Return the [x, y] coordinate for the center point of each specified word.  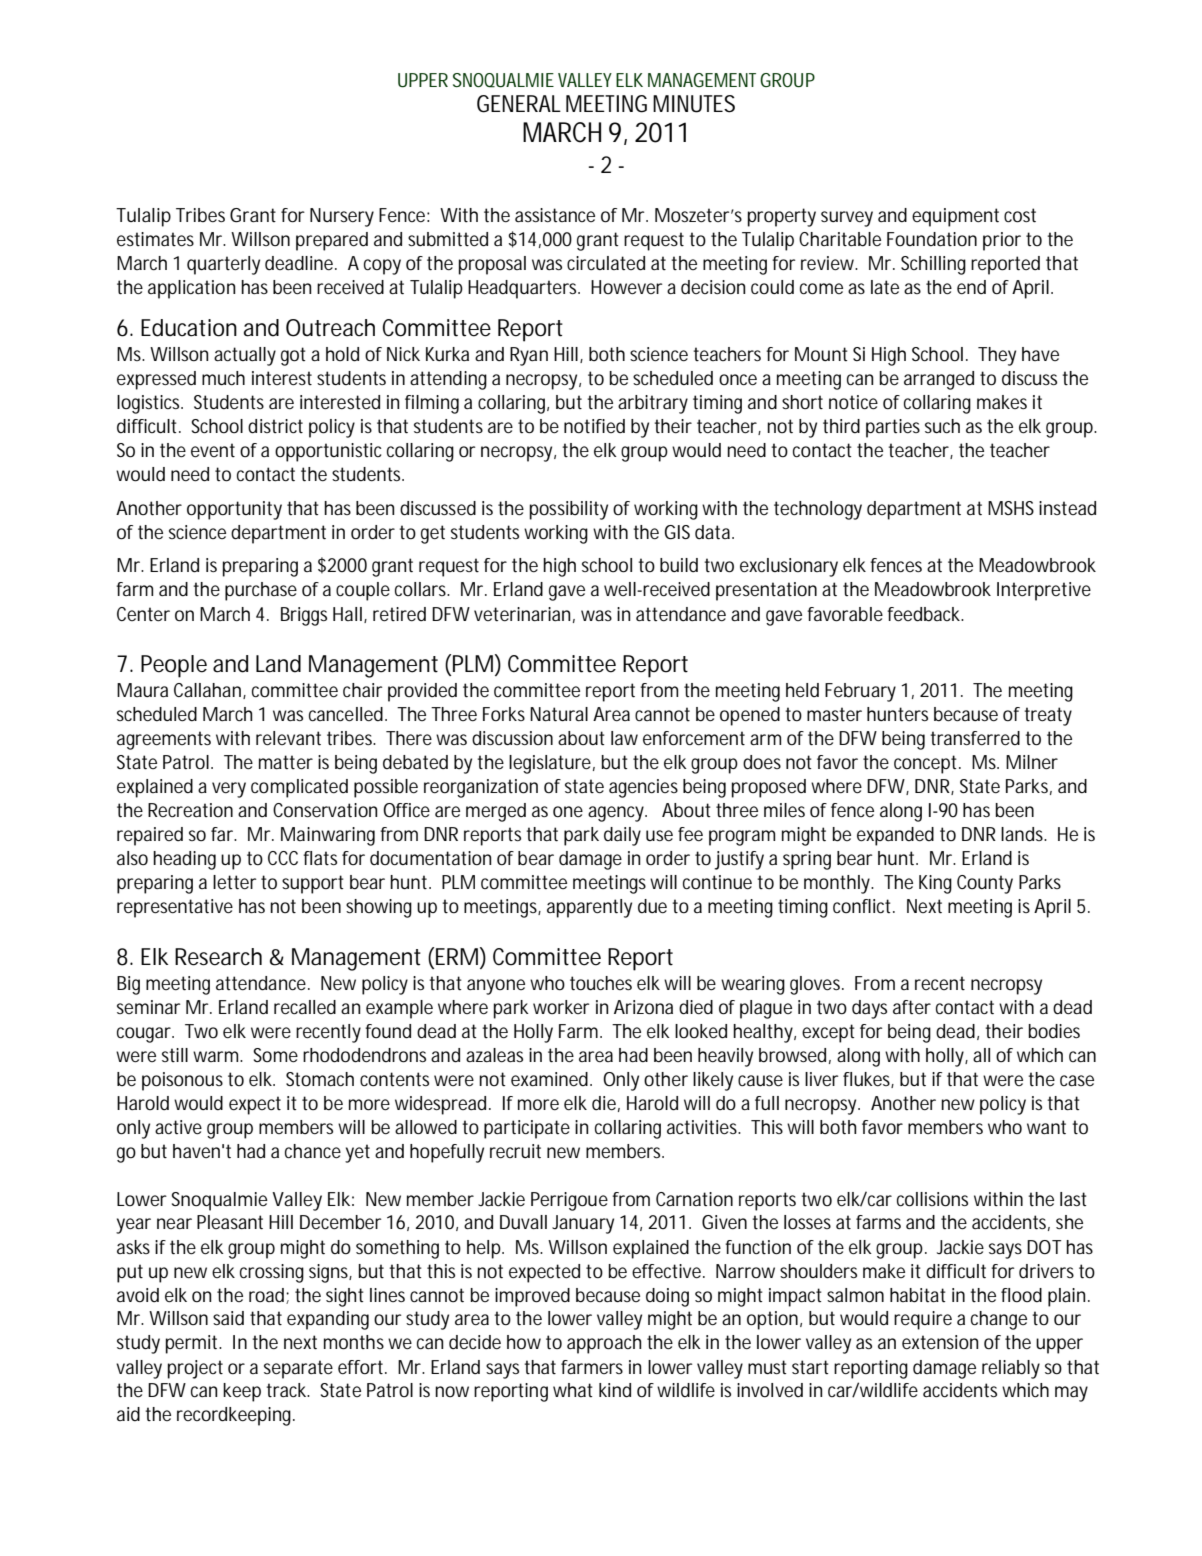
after [912, 1007]
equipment [955, 217]
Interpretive [1044, 591]
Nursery [342, 217]
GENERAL [519, 104]
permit [194, 1344]
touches [601, 983]
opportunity [234, 510]
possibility [569, 510]
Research [218, 957]
